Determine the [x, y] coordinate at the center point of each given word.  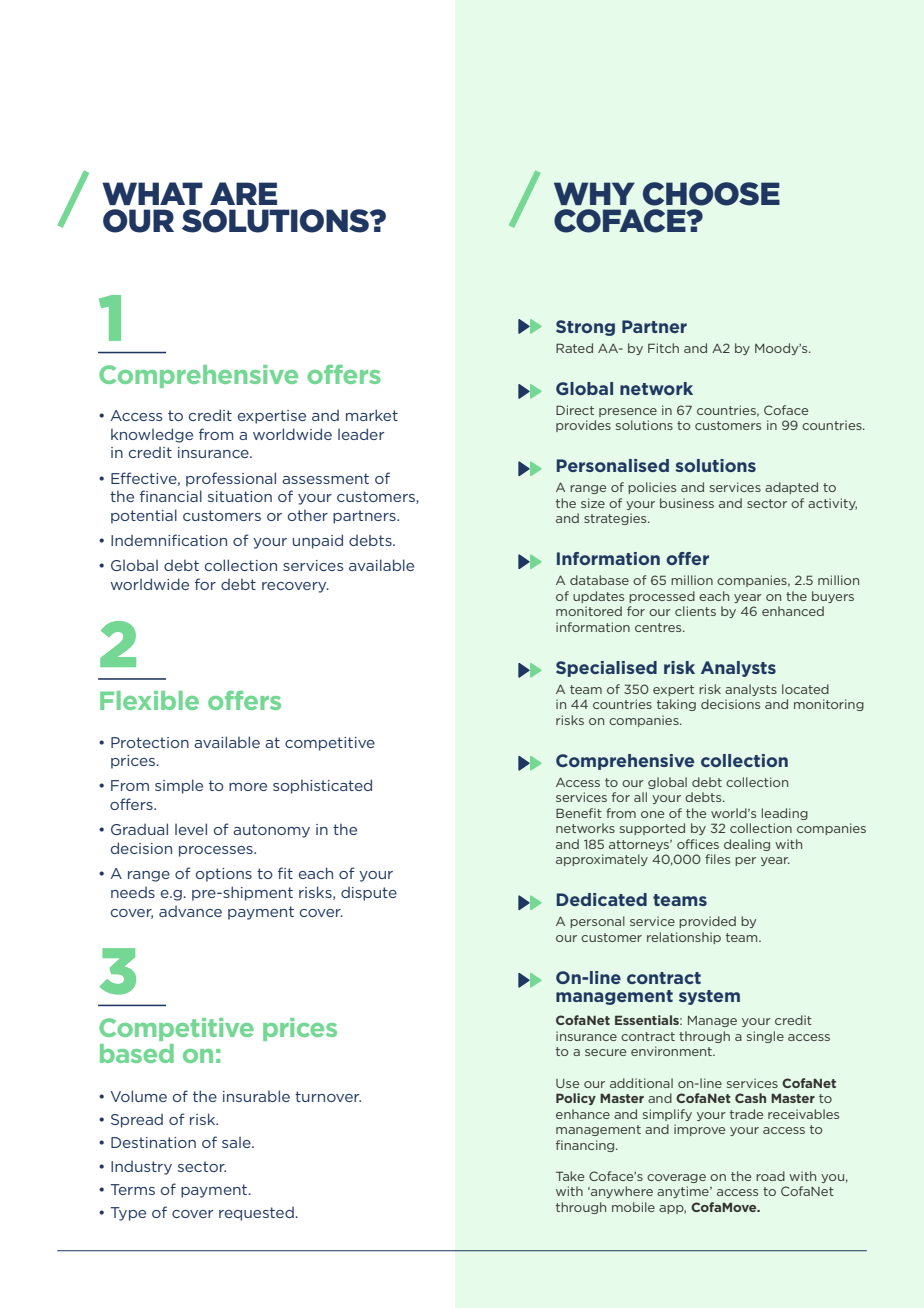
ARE [243, 193]
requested [257, 1214]
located [805, 689]
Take [570, 1176]
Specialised [606, 669]
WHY [594, 193]
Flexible [149, 700]
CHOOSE [711, 194]
